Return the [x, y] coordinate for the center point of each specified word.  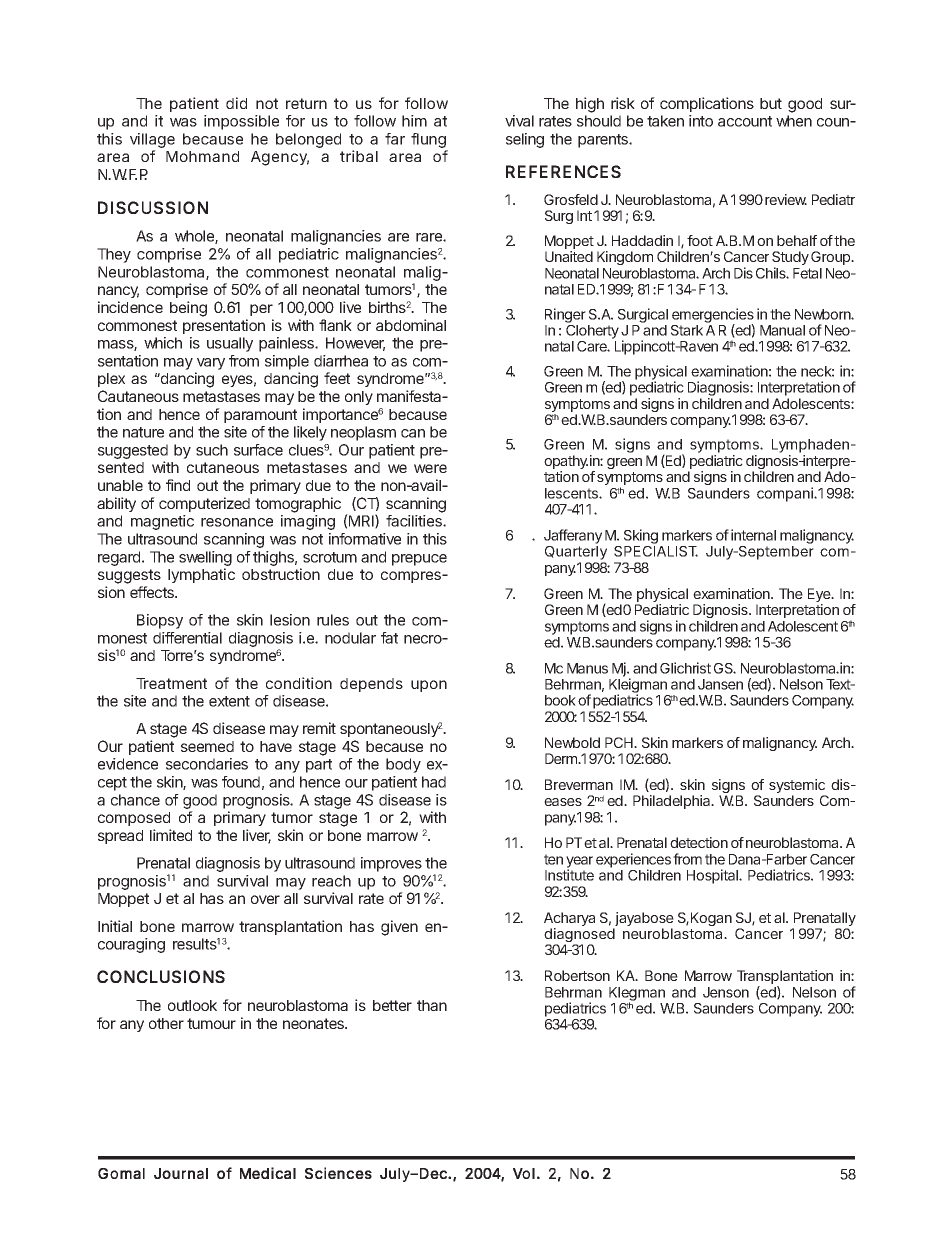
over [265, 899]
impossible [241, 122]
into [701, 121]
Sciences [338, 1173]
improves [391, 864]
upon [429, 686]
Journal [181, 1173]
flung [429, 142]
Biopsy [160, 621]
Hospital [713, 876]
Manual [782, 330]
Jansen [720, 684]
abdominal [411, 325]
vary [210, 365]
